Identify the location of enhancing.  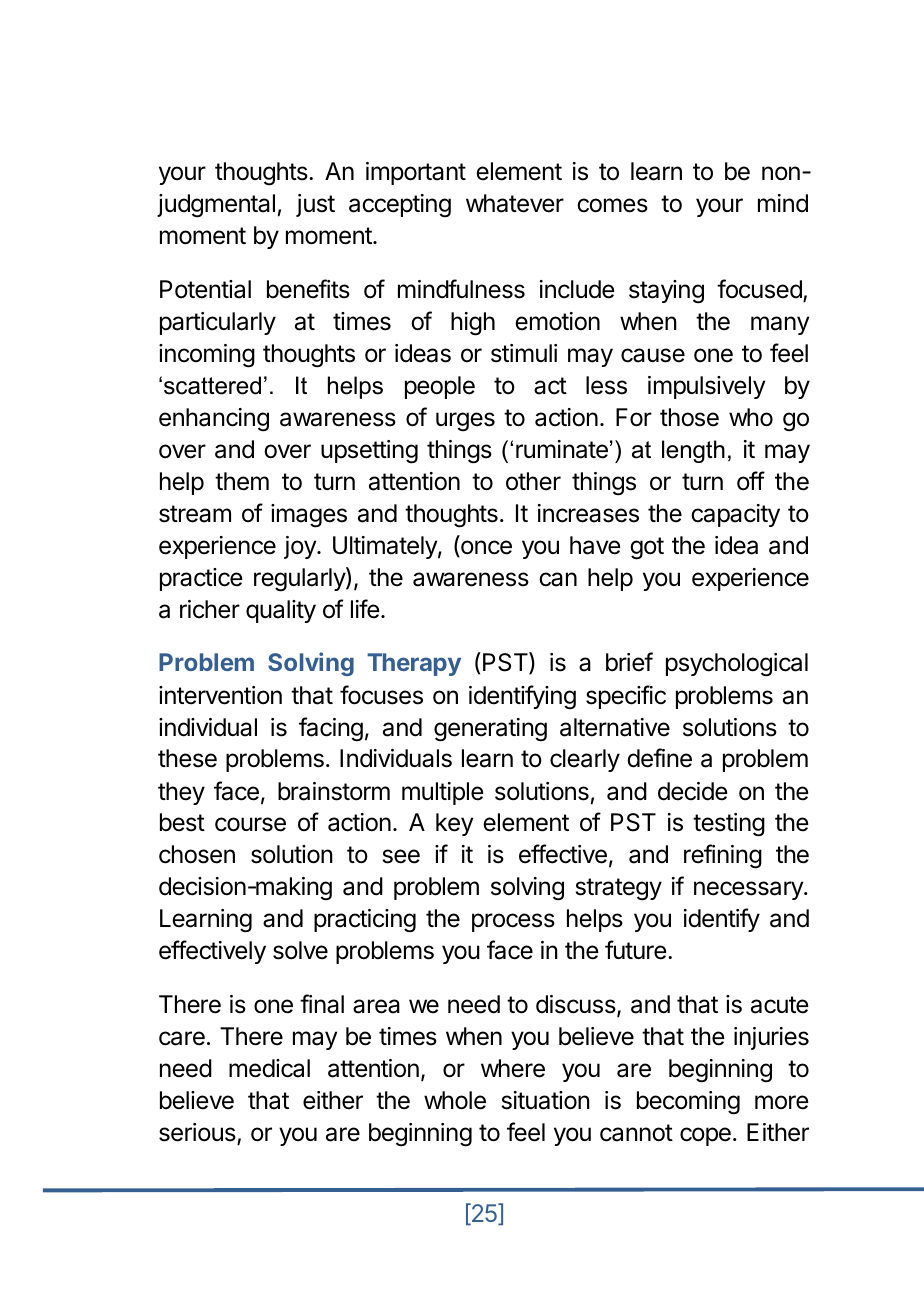
(214, 420).
